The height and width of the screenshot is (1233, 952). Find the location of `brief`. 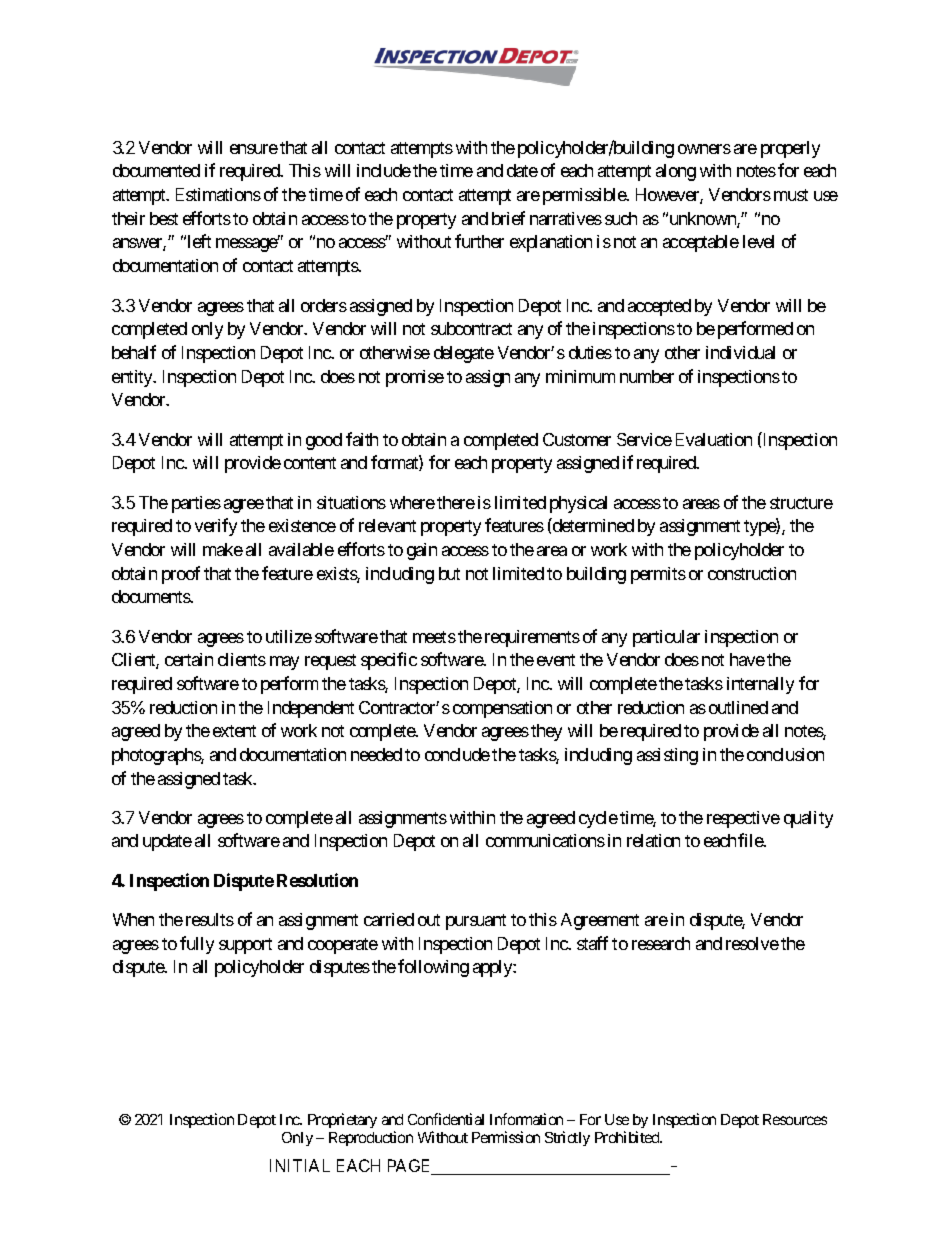

brief is located at coordinates (508, 218).
